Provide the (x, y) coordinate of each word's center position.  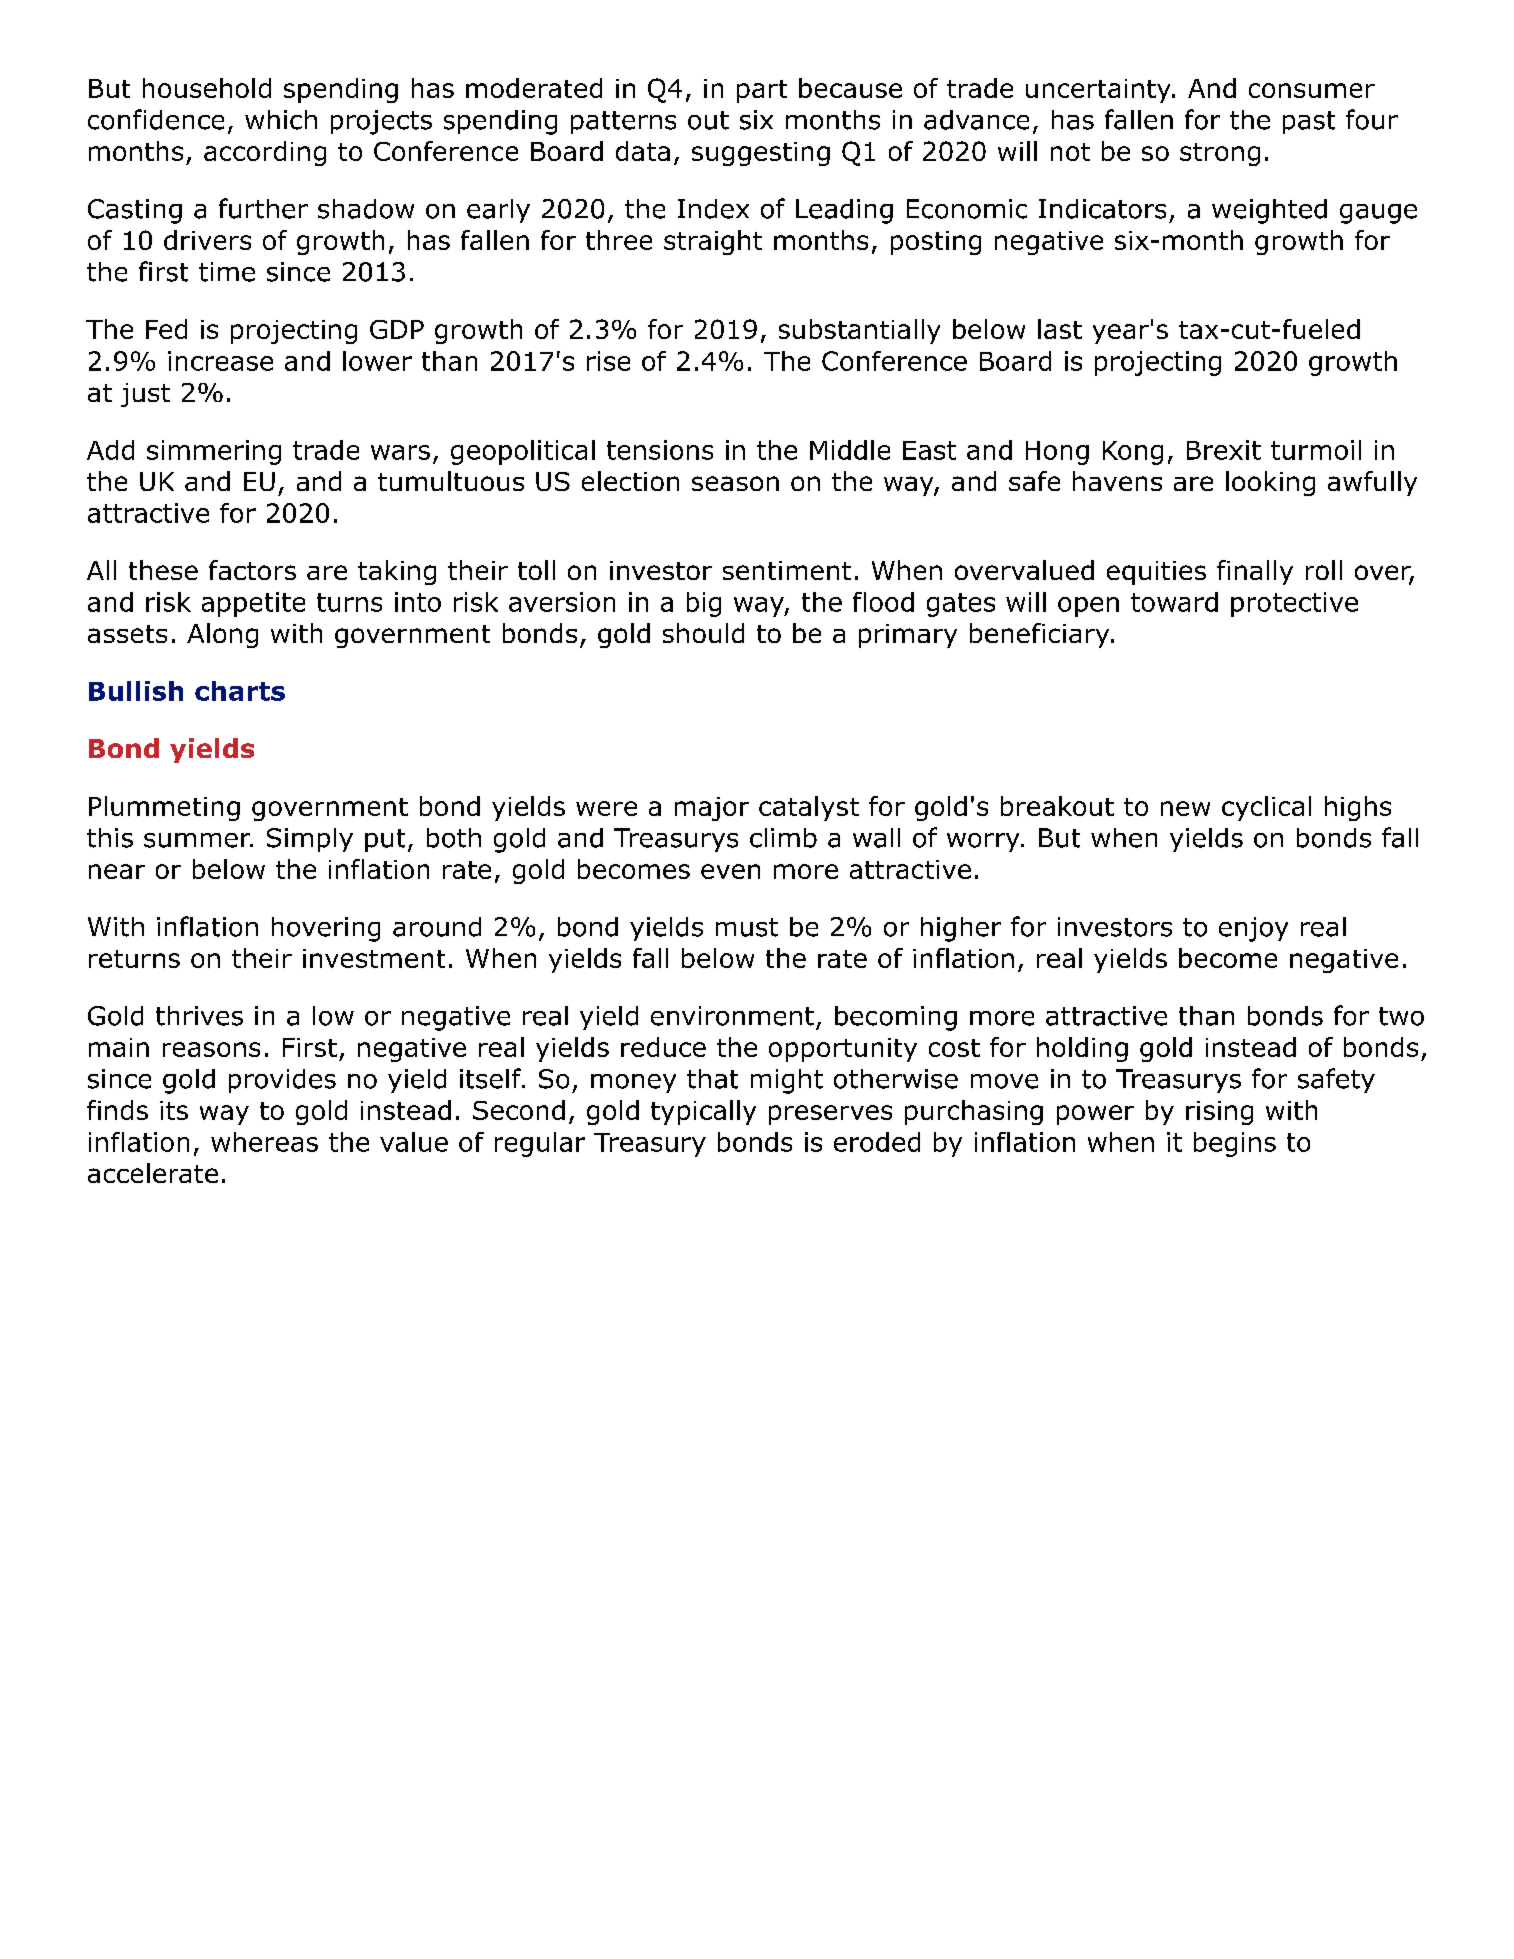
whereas (264, 1142)
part (762, 91)
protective (1294, 604)
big (704, 604)
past (1309, 122)
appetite (253, 604)
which (281, 120)
